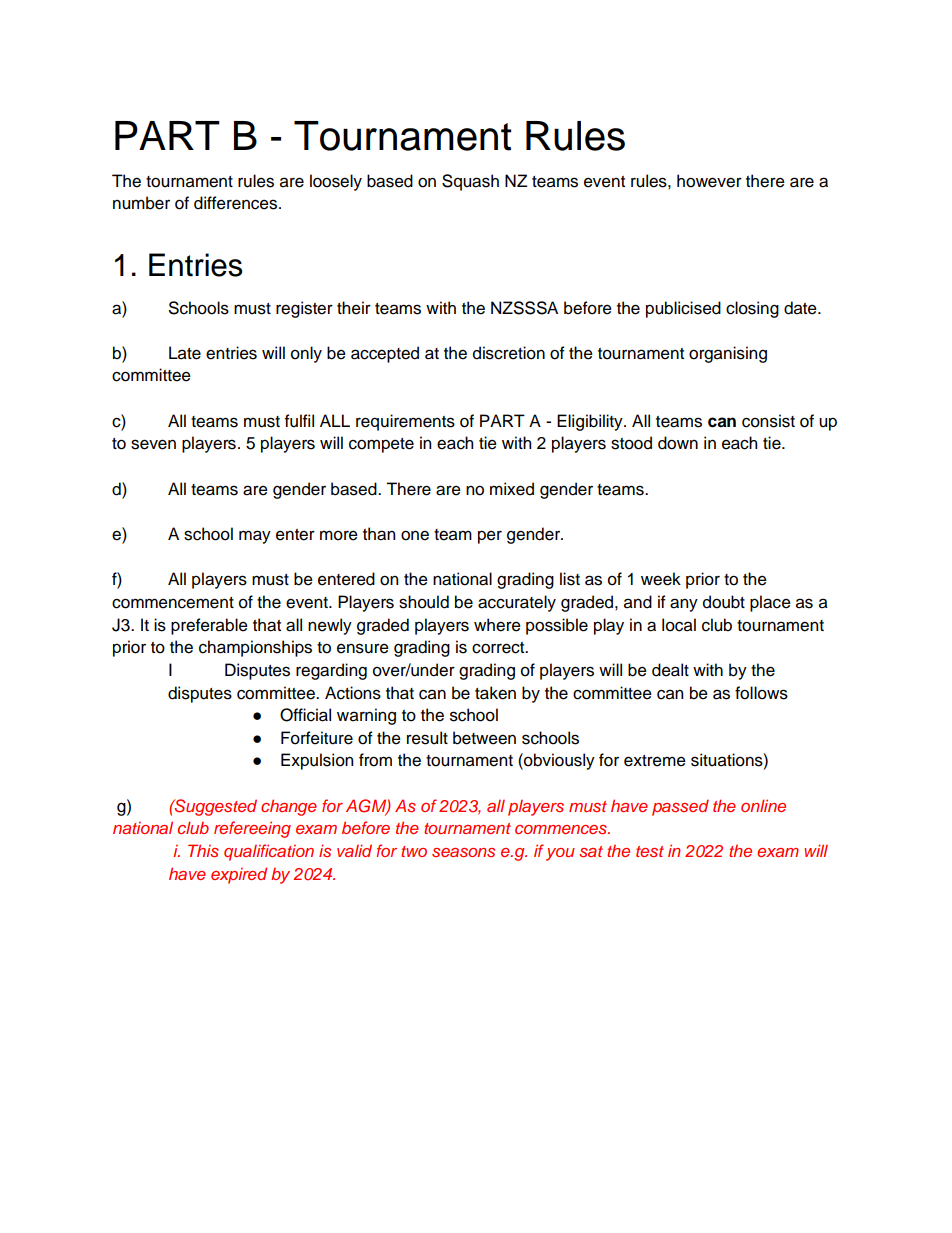 This screenshot has height=1233, width=952. Describe the element at coordinates (490, 537) in the screenshot. I see `per` at that location.
